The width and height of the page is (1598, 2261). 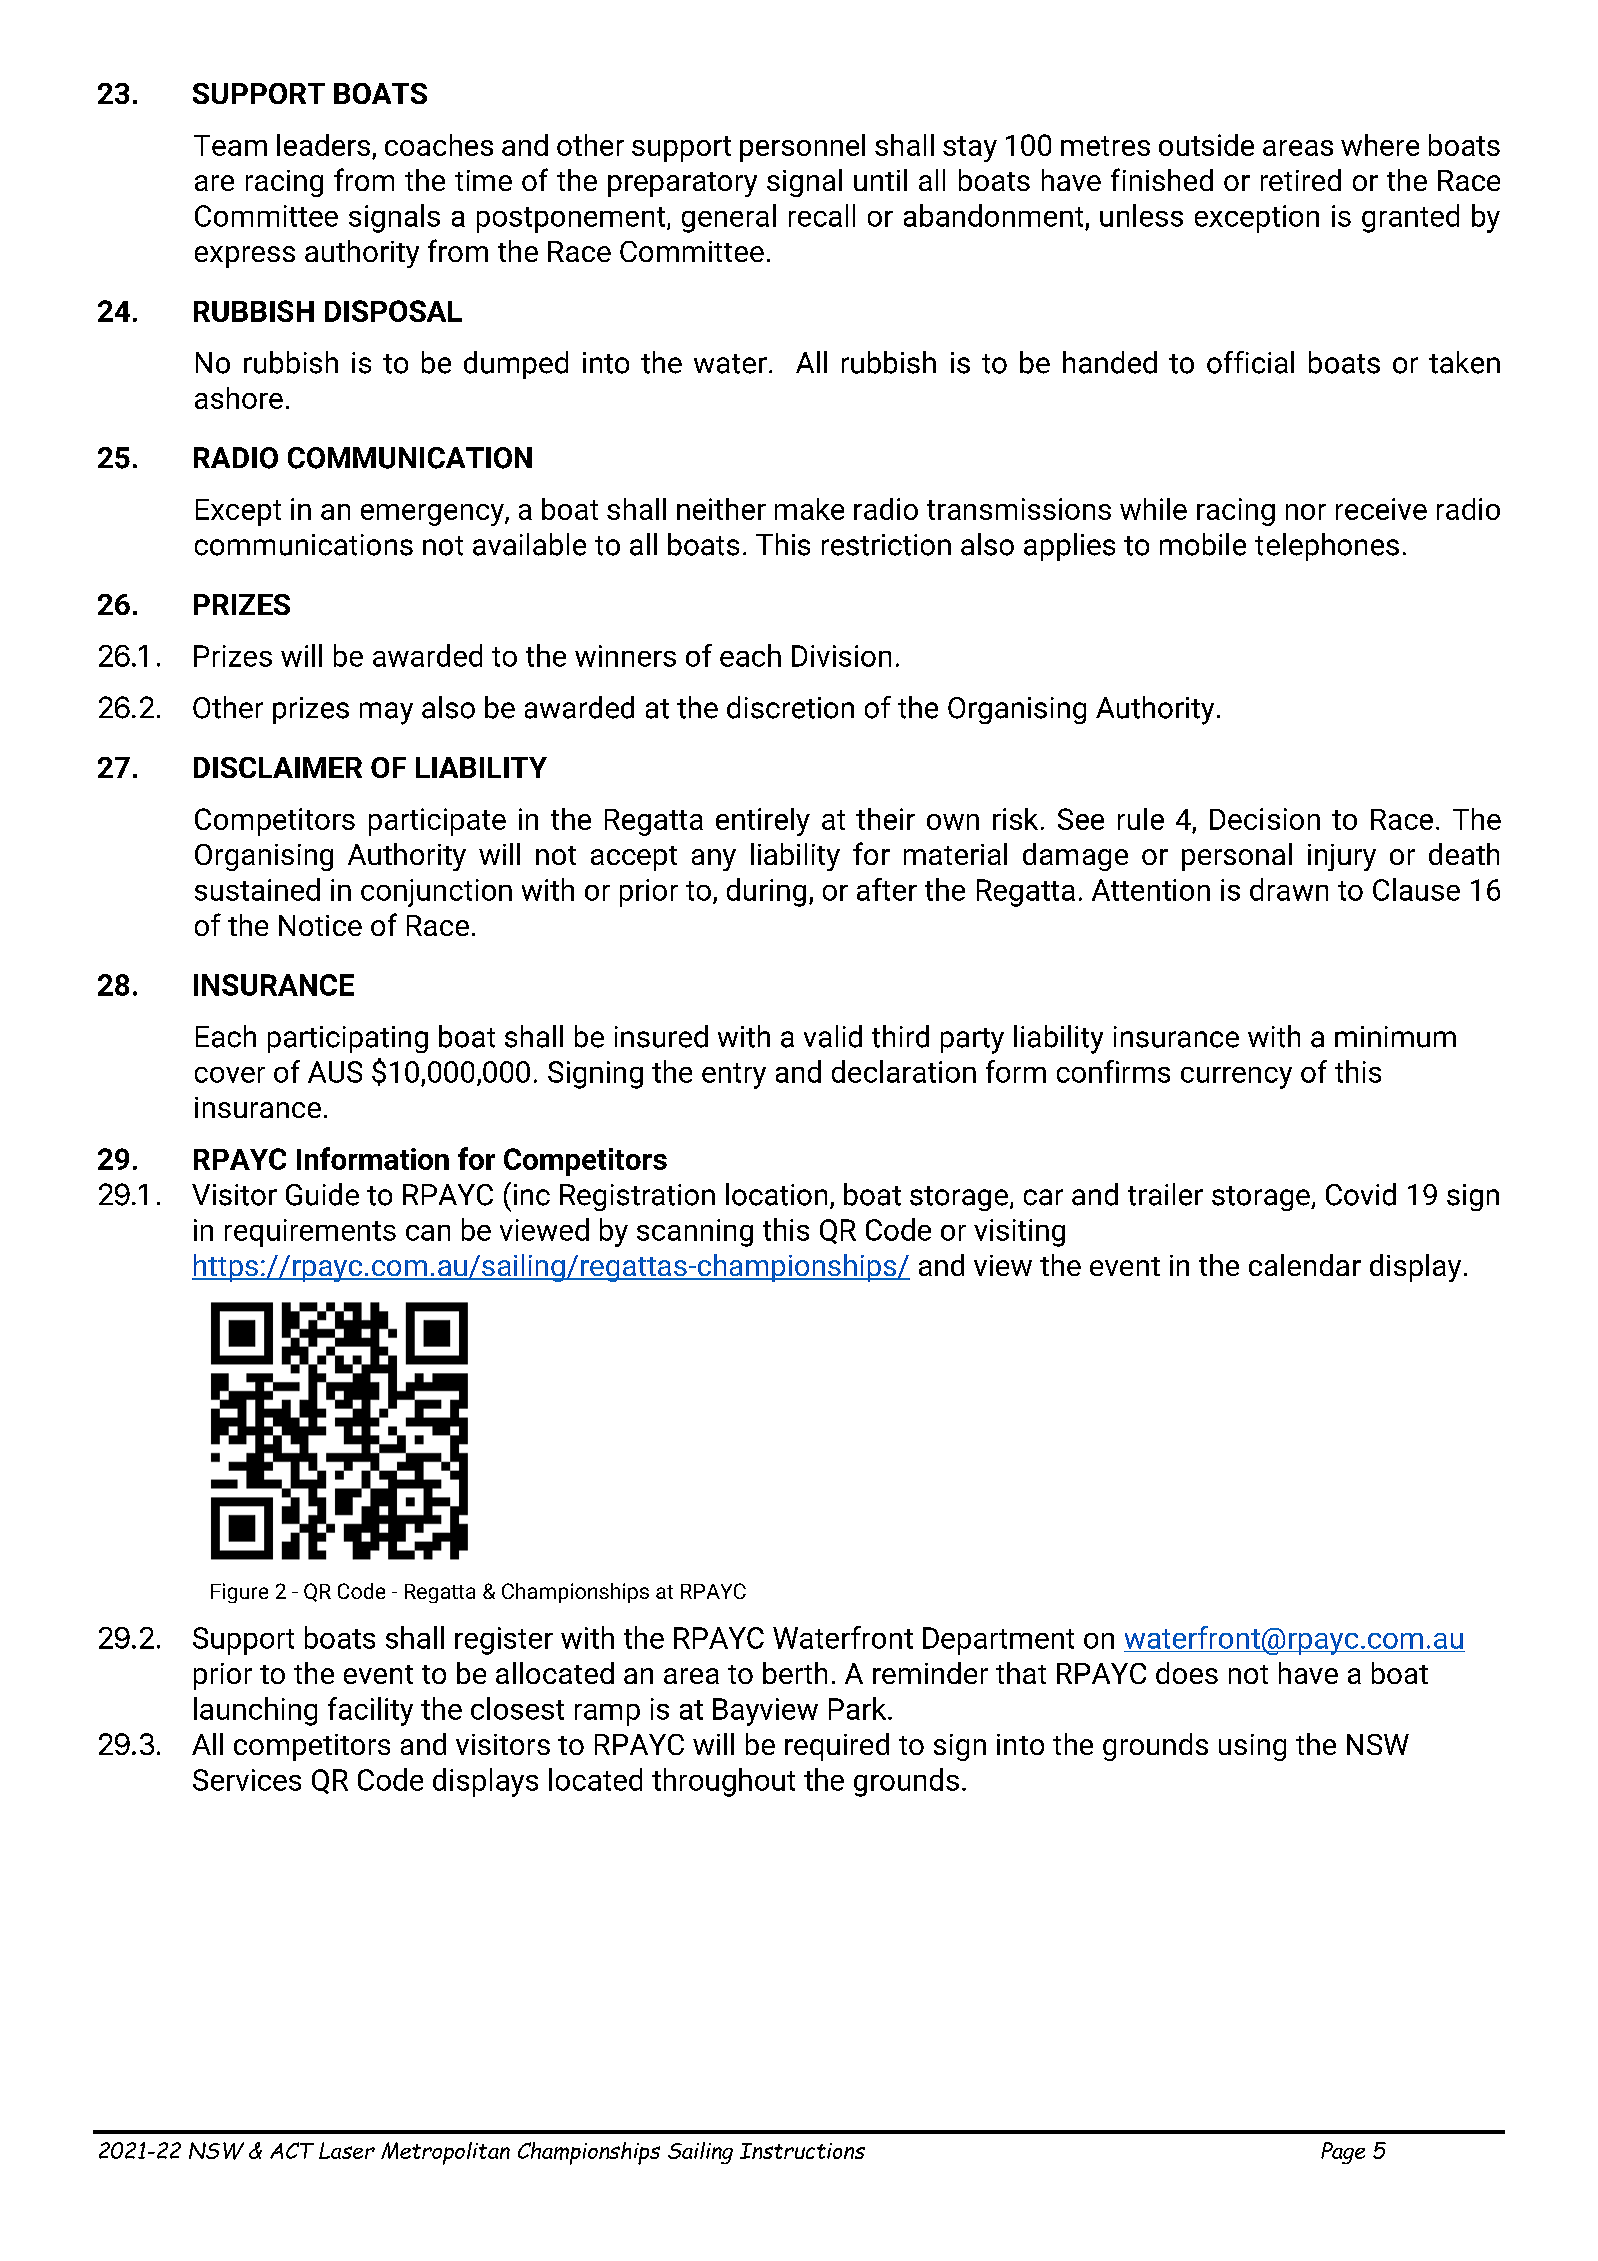 What do you see at coordinates (322, 1194) in the page?
I see `Guide` at bounding box center [322, 1194].
